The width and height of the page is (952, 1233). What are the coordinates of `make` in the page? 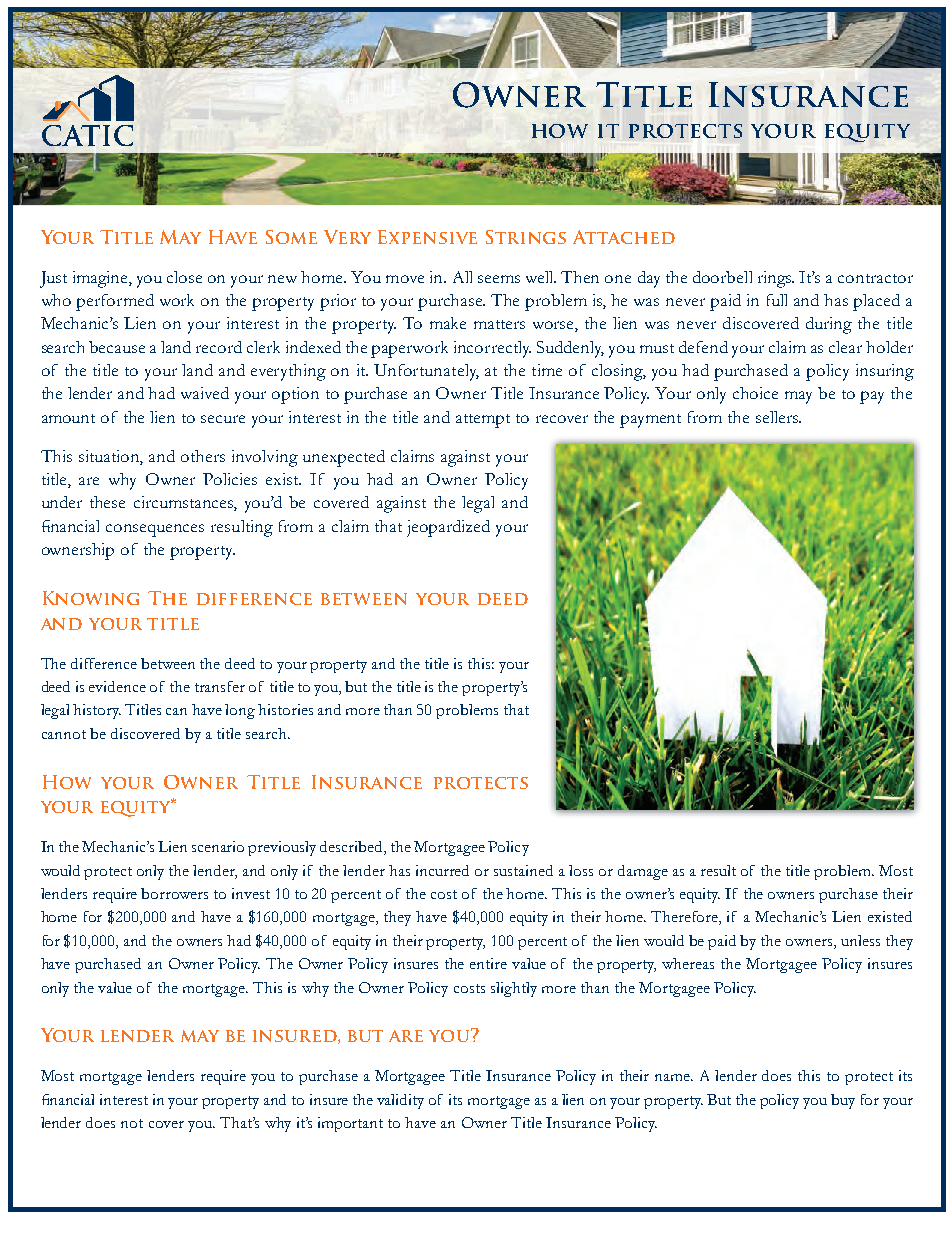 It's located at (448, 323).
